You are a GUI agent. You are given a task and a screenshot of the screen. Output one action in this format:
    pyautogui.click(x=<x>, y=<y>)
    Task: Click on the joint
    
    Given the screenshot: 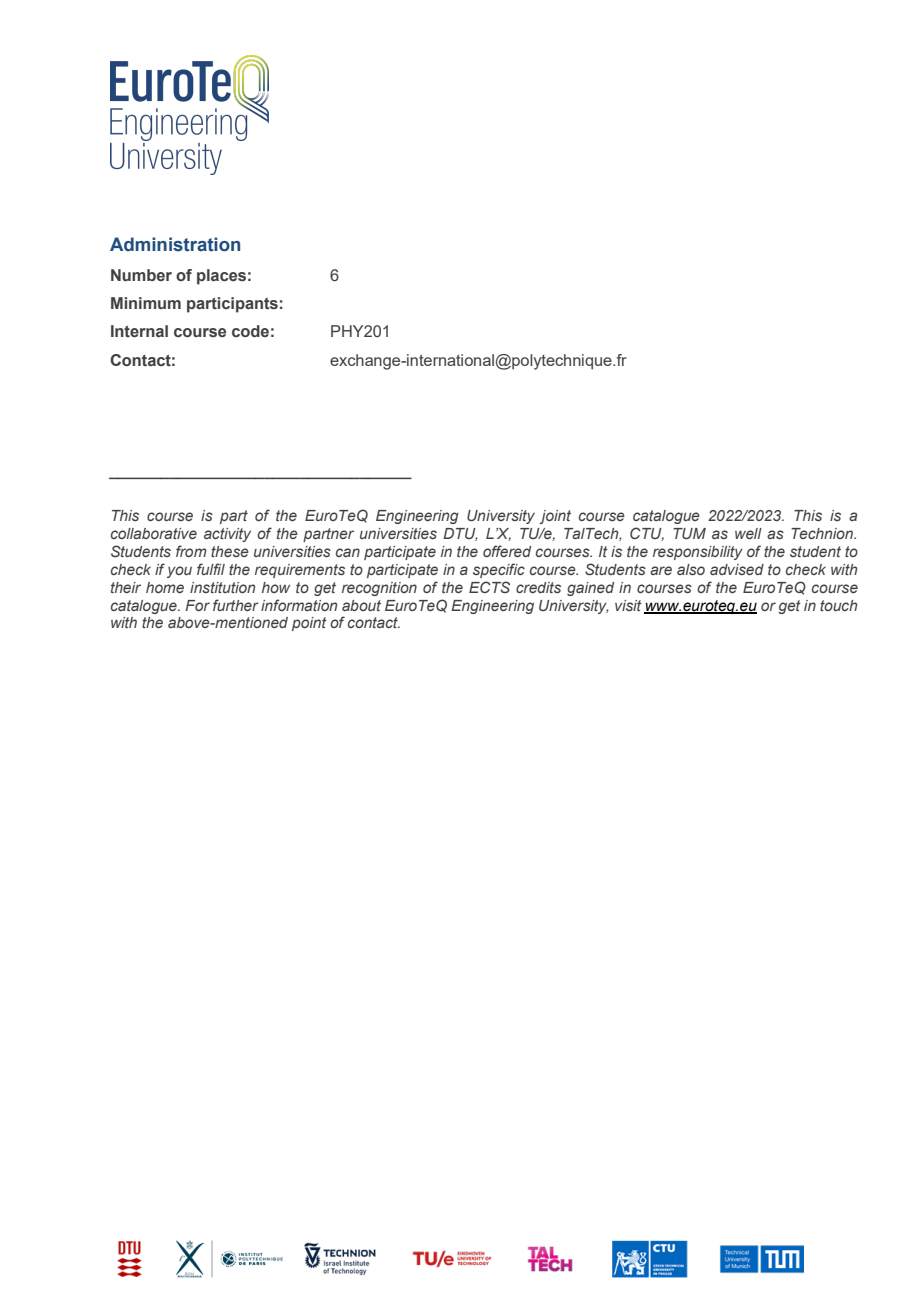 What is the action you would take?
    pyautogui.click(x=555, y=517)
